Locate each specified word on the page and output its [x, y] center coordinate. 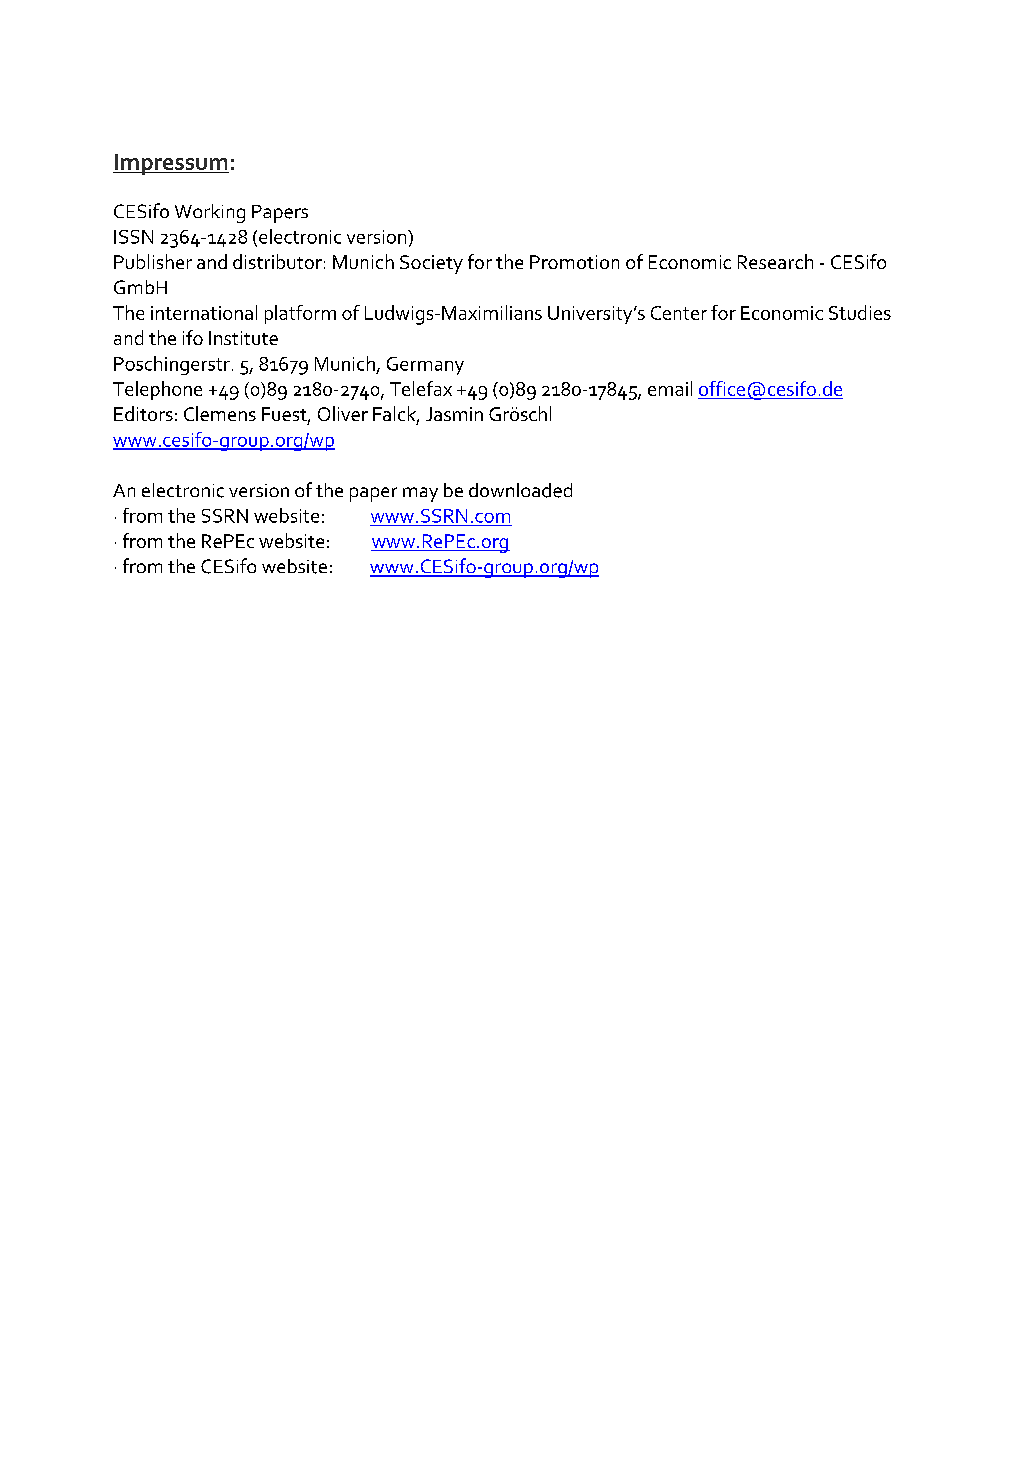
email [670, 388]
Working [210, 213]
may [420, 494]
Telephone [157, 390]
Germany [425, 366]
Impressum [171, 164]
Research [775, 261]
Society [431, 264]
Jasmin [454, 414]
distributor [277, 261]
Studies [860, 312]
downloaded [520, 490]
